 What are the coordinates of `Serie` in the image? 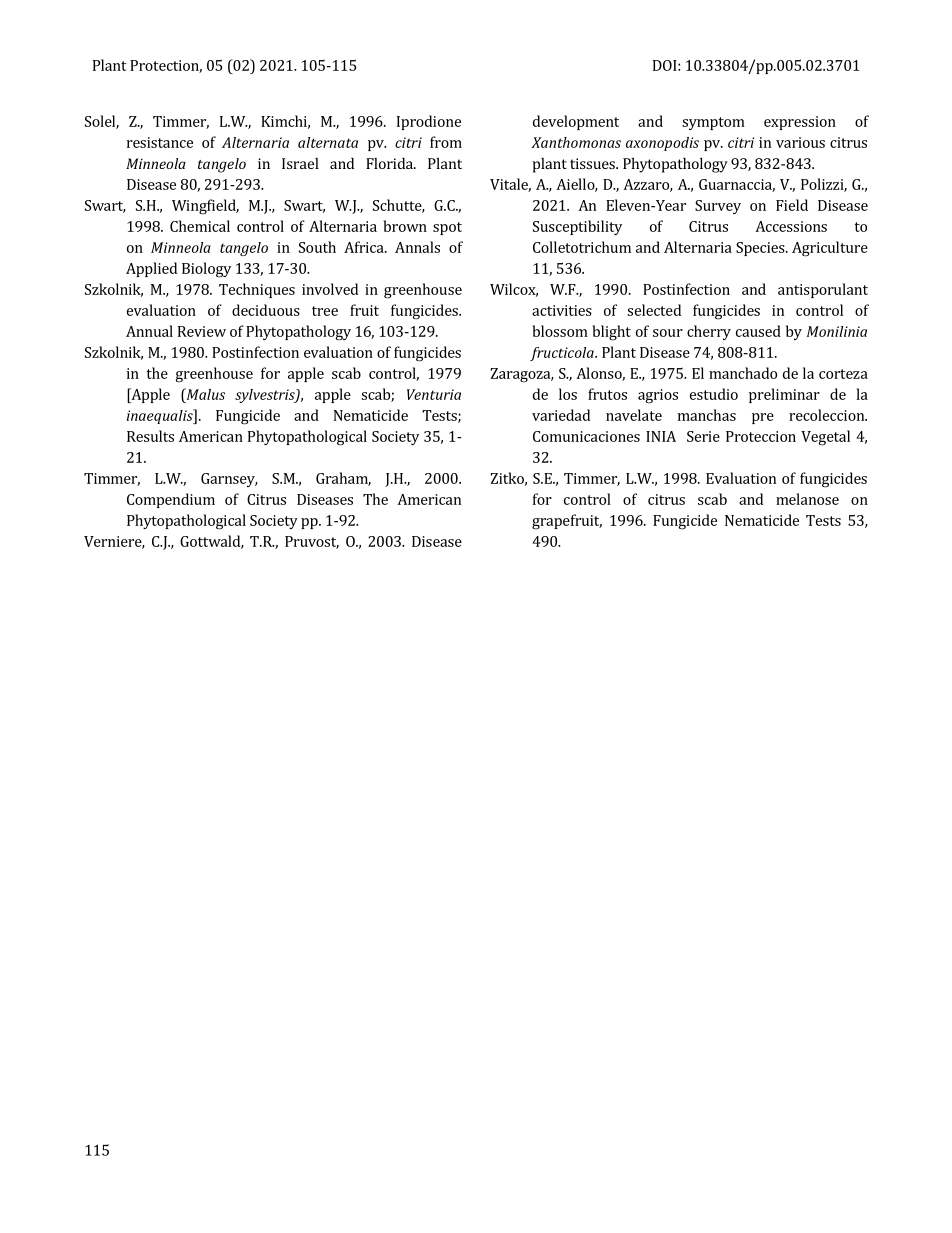 It's located at (703, 436).
